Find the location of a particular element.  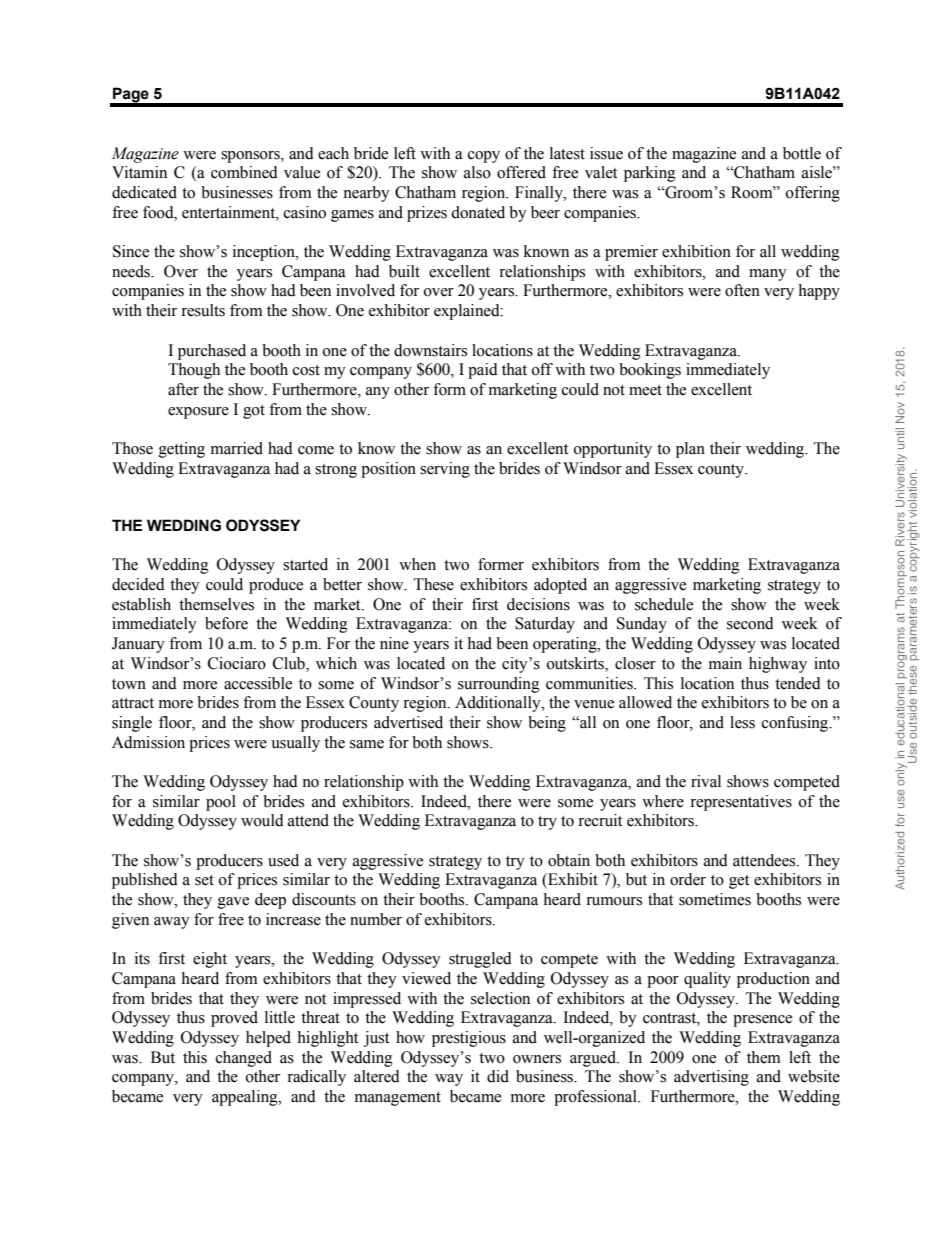

advertising is located at coordinates (711, 1078).
